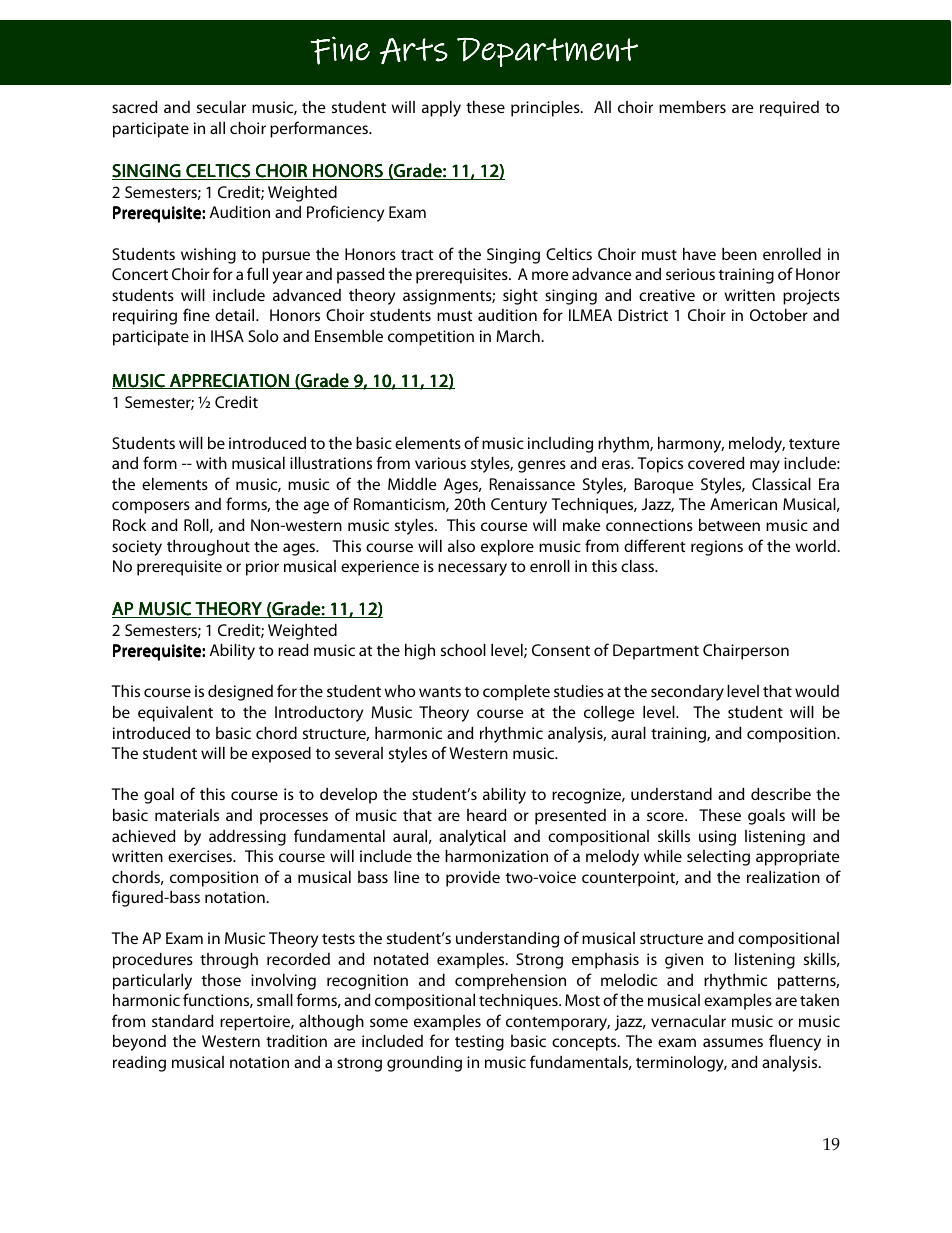 Image resolution: width=952 pixels, height=1233 pixels. I want to click on using, so click(717, 838).
